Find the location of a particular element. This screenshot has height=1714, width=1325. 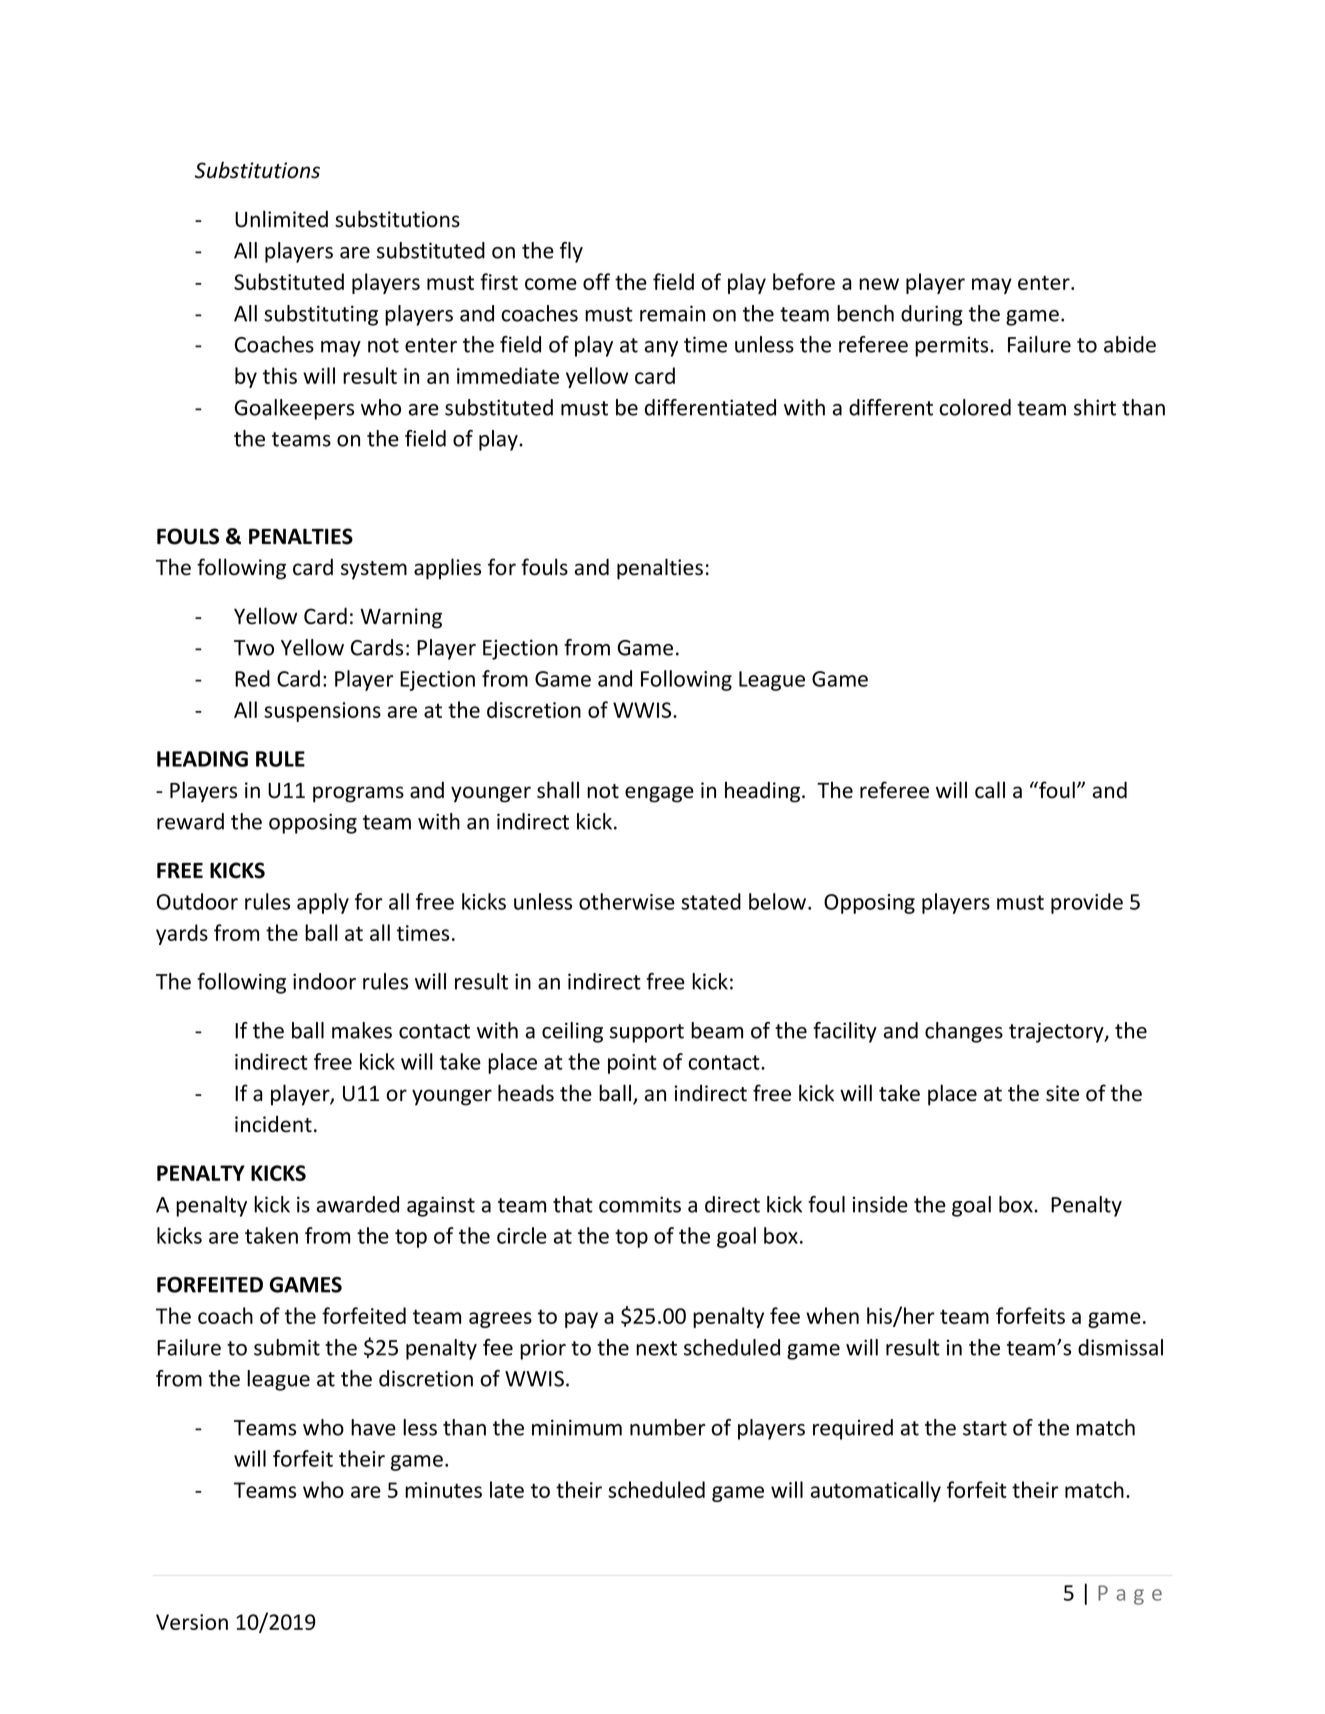

next is located at coordinates (656, 1348).
